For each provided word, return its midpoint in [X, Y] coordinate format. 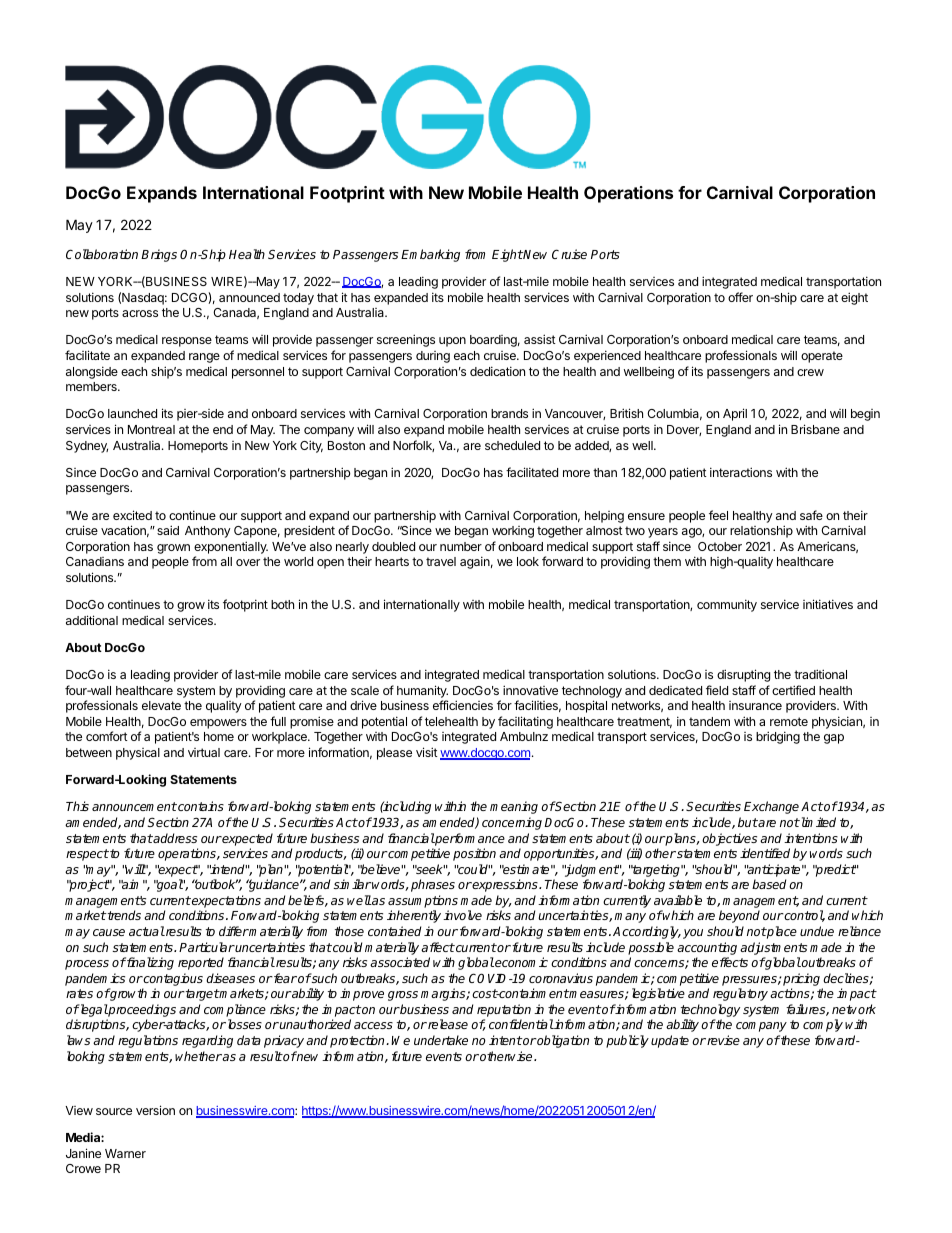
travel [441, 561]
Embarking [430, 255]
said [168, 530]
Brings [159, 255]
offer [740, 297]
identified [765, 853]
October [720, 546]
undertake [441, 1040]
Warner [125, 1153]
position [474, 854]
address [174, 838]
